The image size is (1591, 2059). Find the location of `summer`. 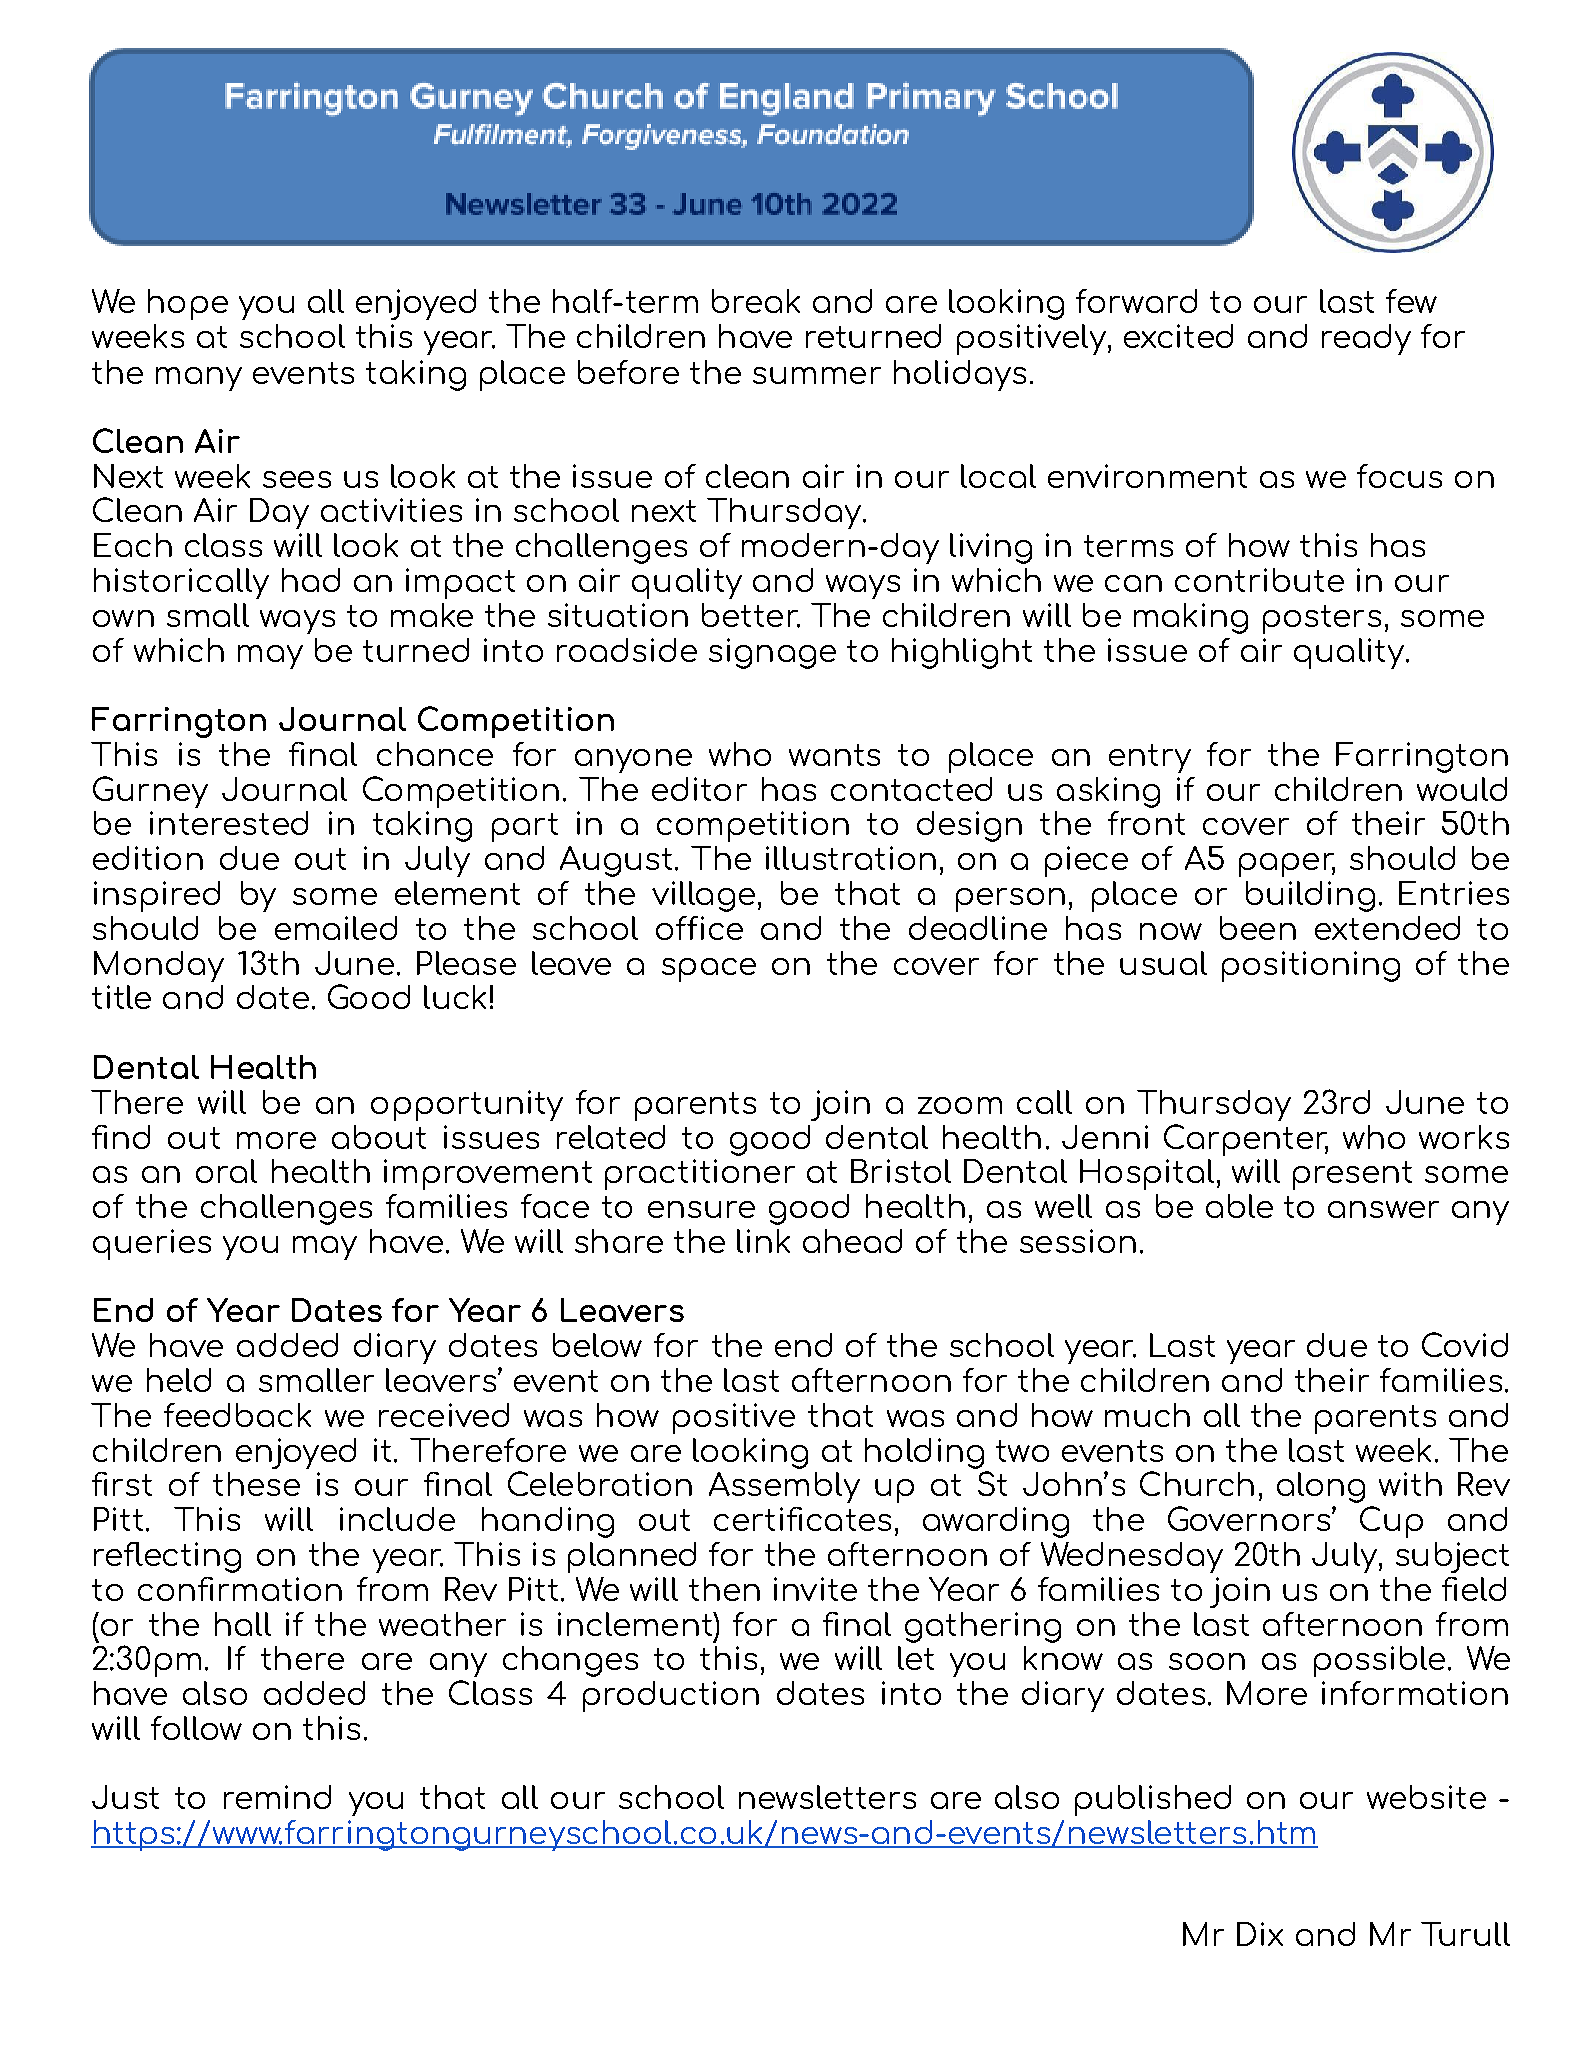

summer is located at coordinates (817, 375).
